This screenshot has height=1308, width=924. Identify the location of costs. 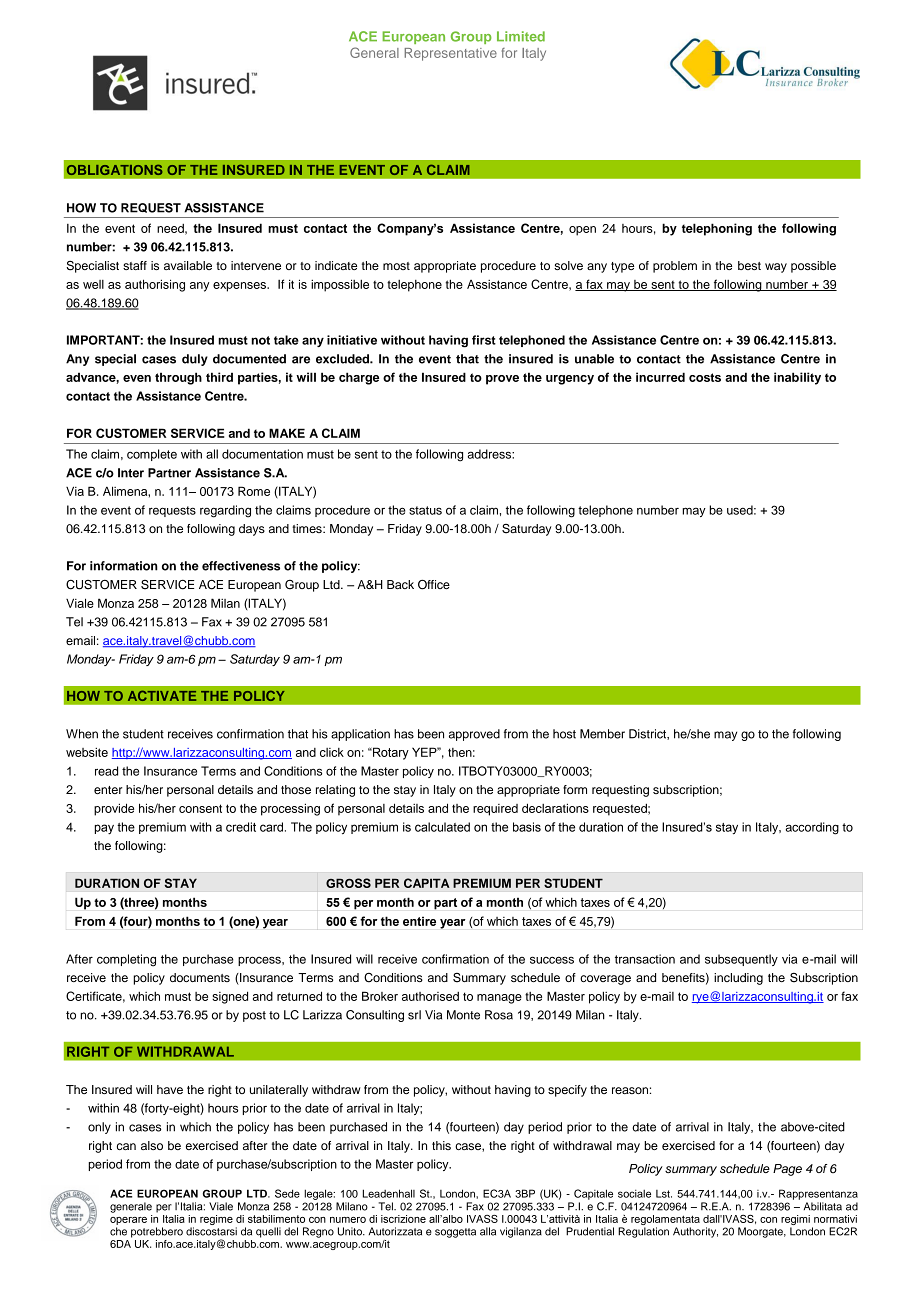
(705, 377).
